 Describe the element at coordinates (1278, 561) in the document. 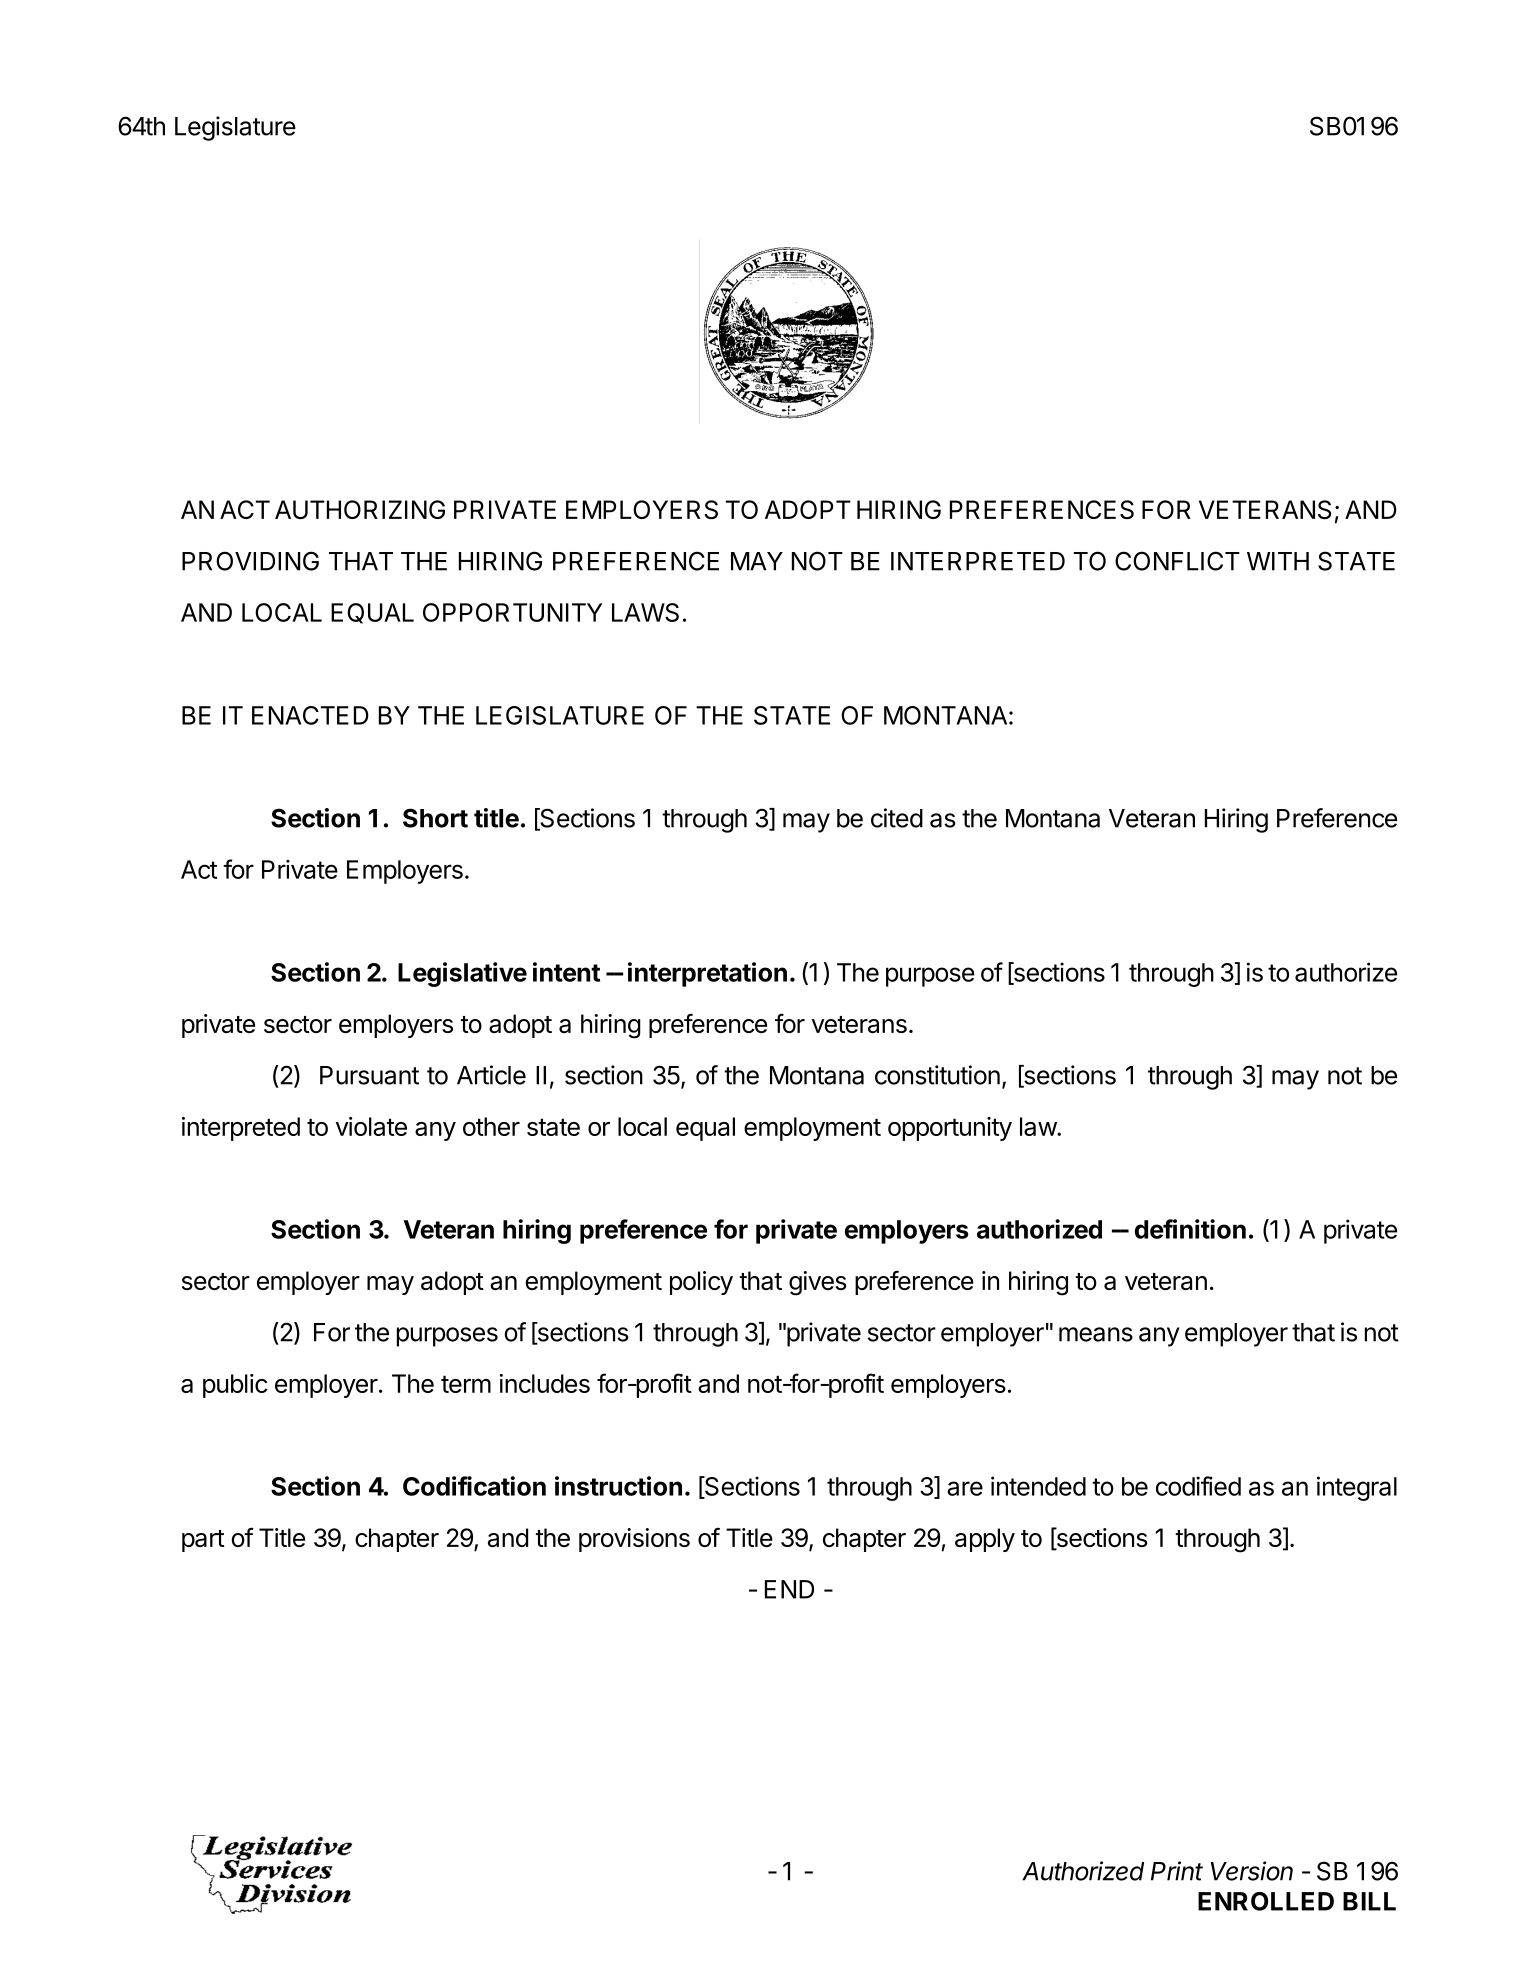

I see `WITH` at that location.
